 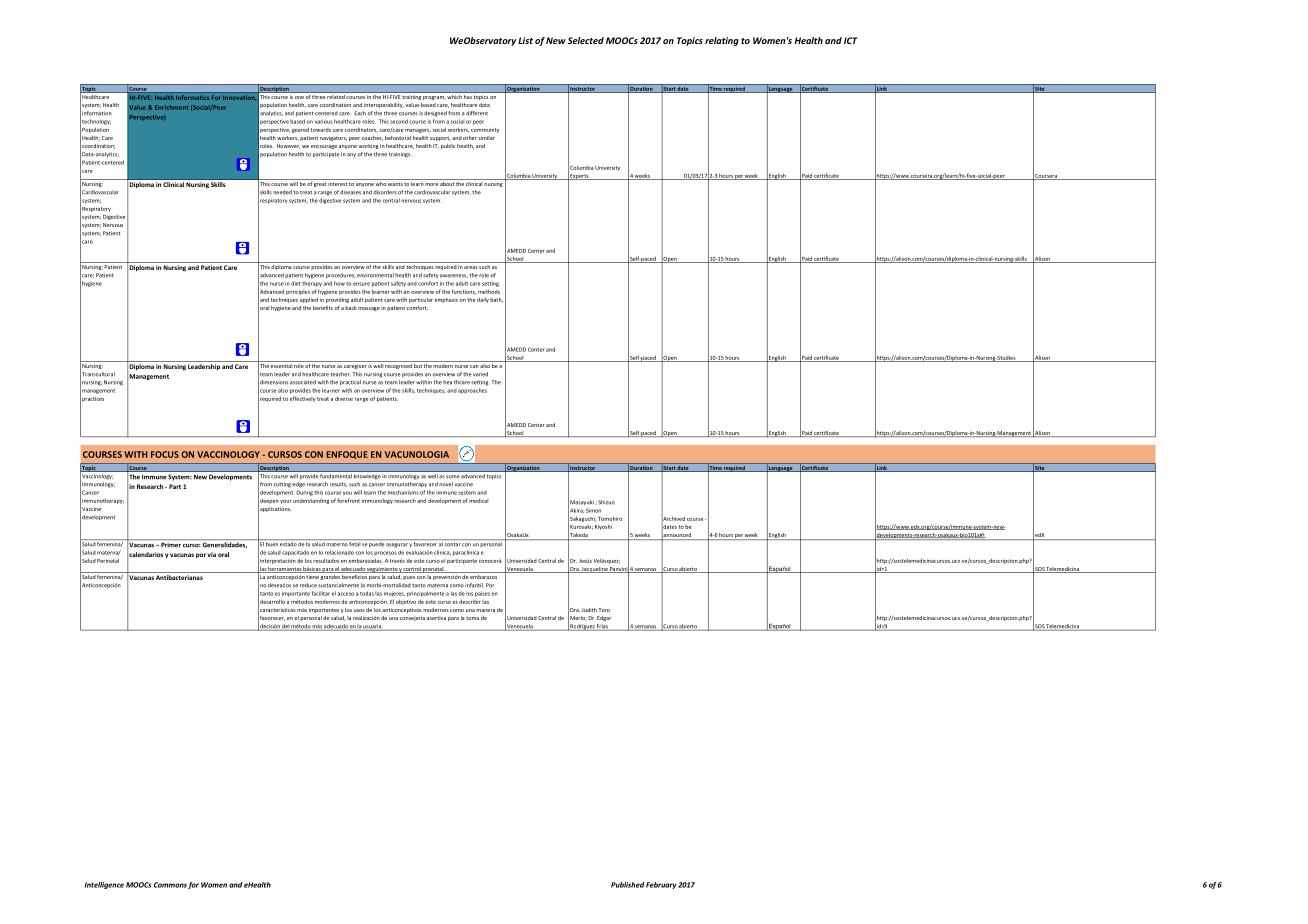 I want to click on announced, so click(x=677, y=535).
